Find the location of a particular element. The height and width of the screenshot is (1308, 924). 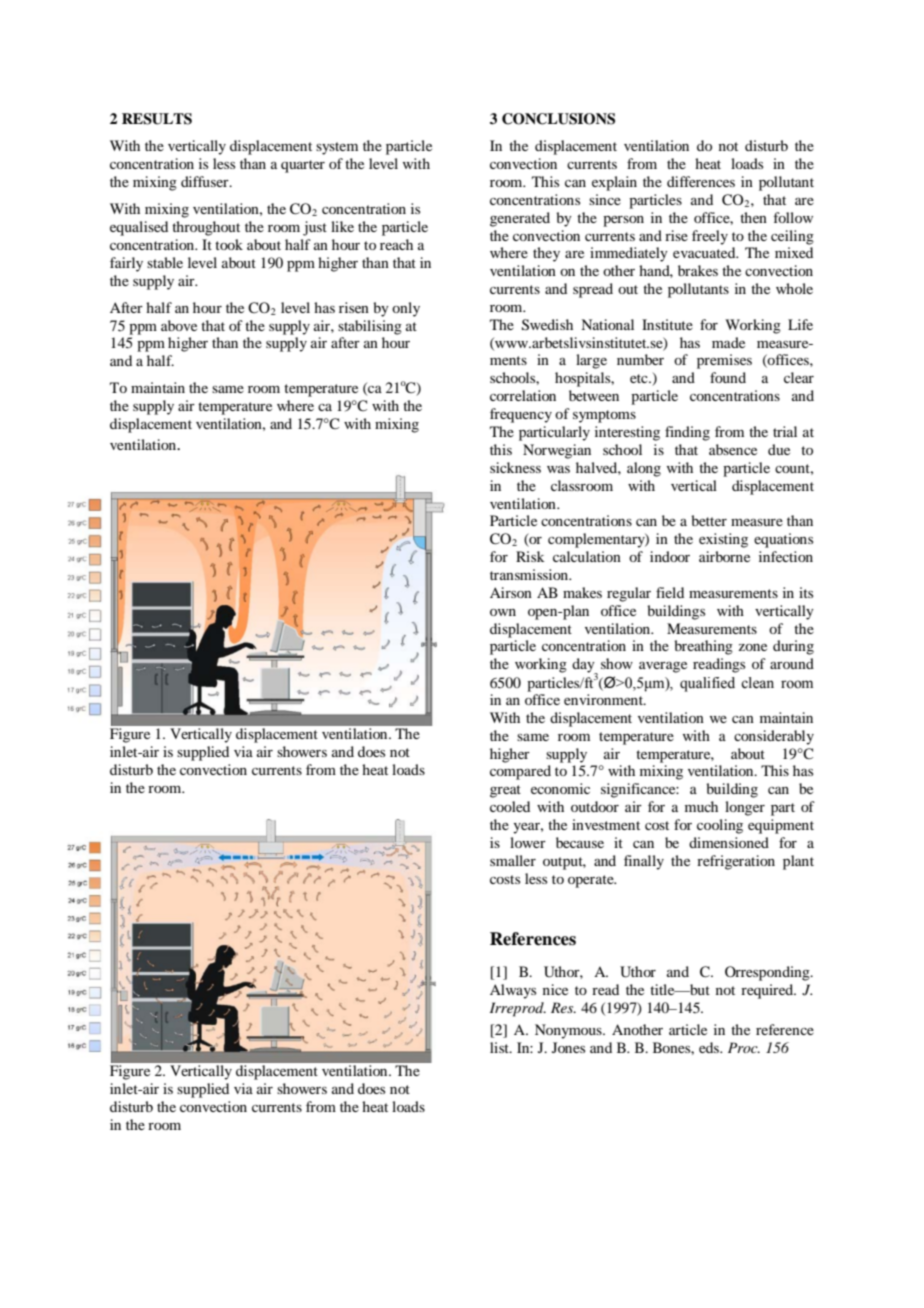

above is located at coordinates (179, 325).
